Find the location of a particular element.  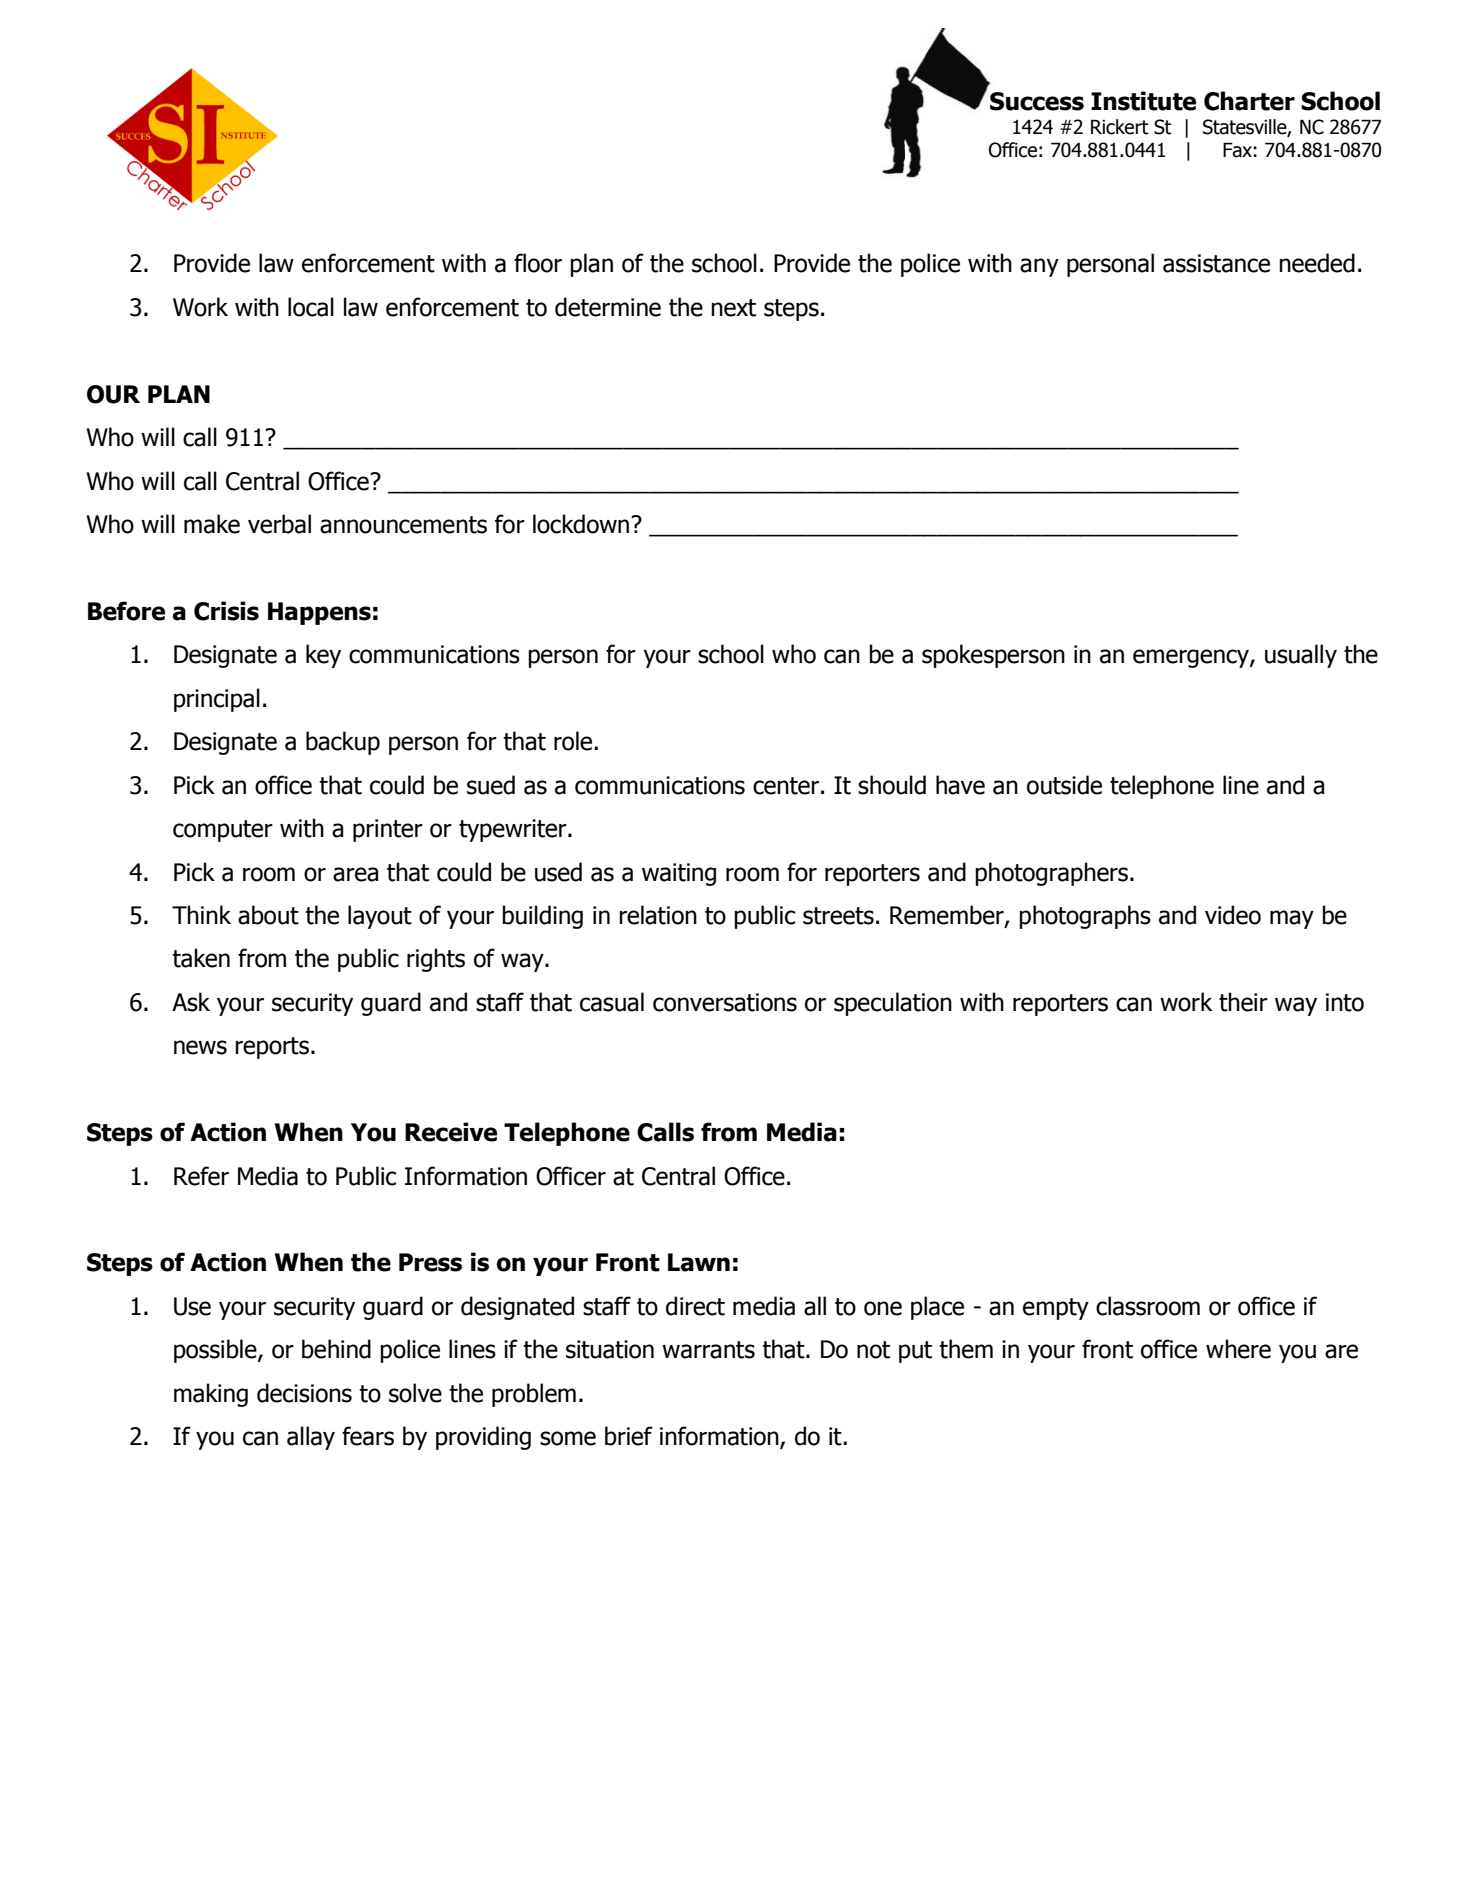

backup is located at coordinates (343, 743).
